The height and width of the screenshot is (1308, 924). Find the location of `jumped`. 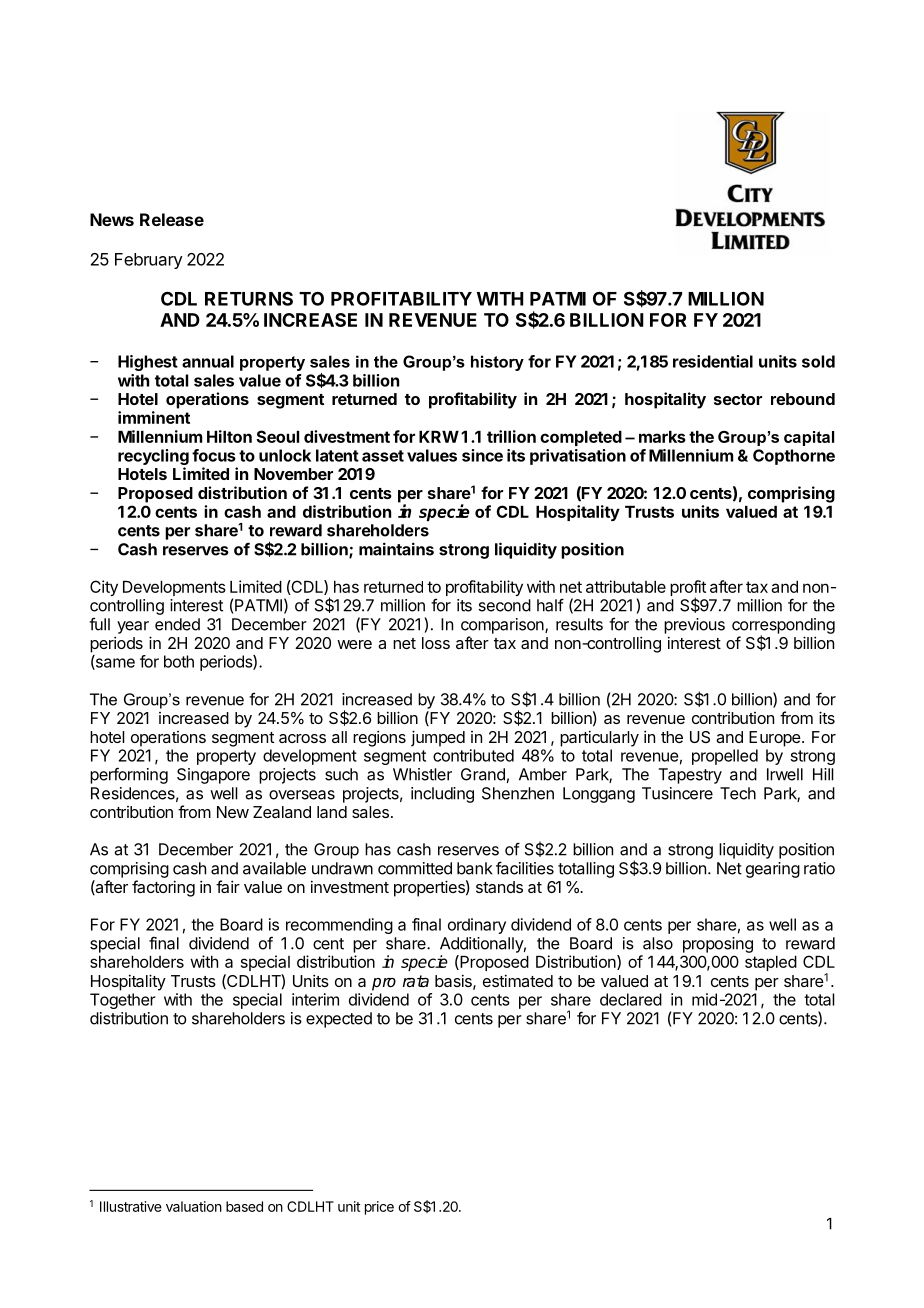

jumped is located at coordinates (438, 738).
